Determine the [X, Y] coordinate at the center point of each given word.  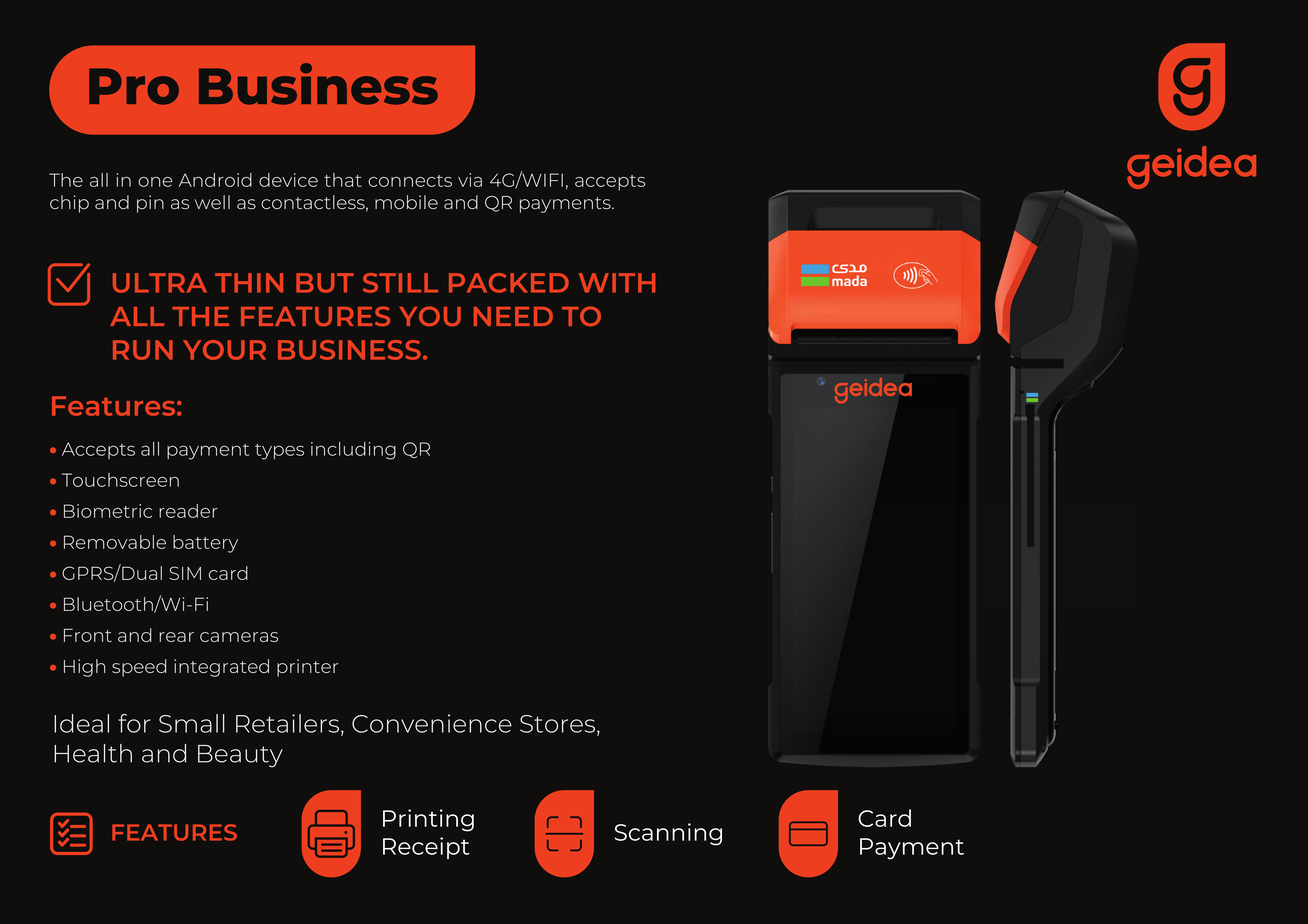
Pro [134, 86]
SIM [185, 573]
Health [93, 753]
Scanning [668, 834]
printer [307, 668]
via [470, 180]
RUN [143, 350]
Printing [428, 820]
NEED [513, 316]
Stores [557, 724]
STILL [400, 283]
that [343, 180]
